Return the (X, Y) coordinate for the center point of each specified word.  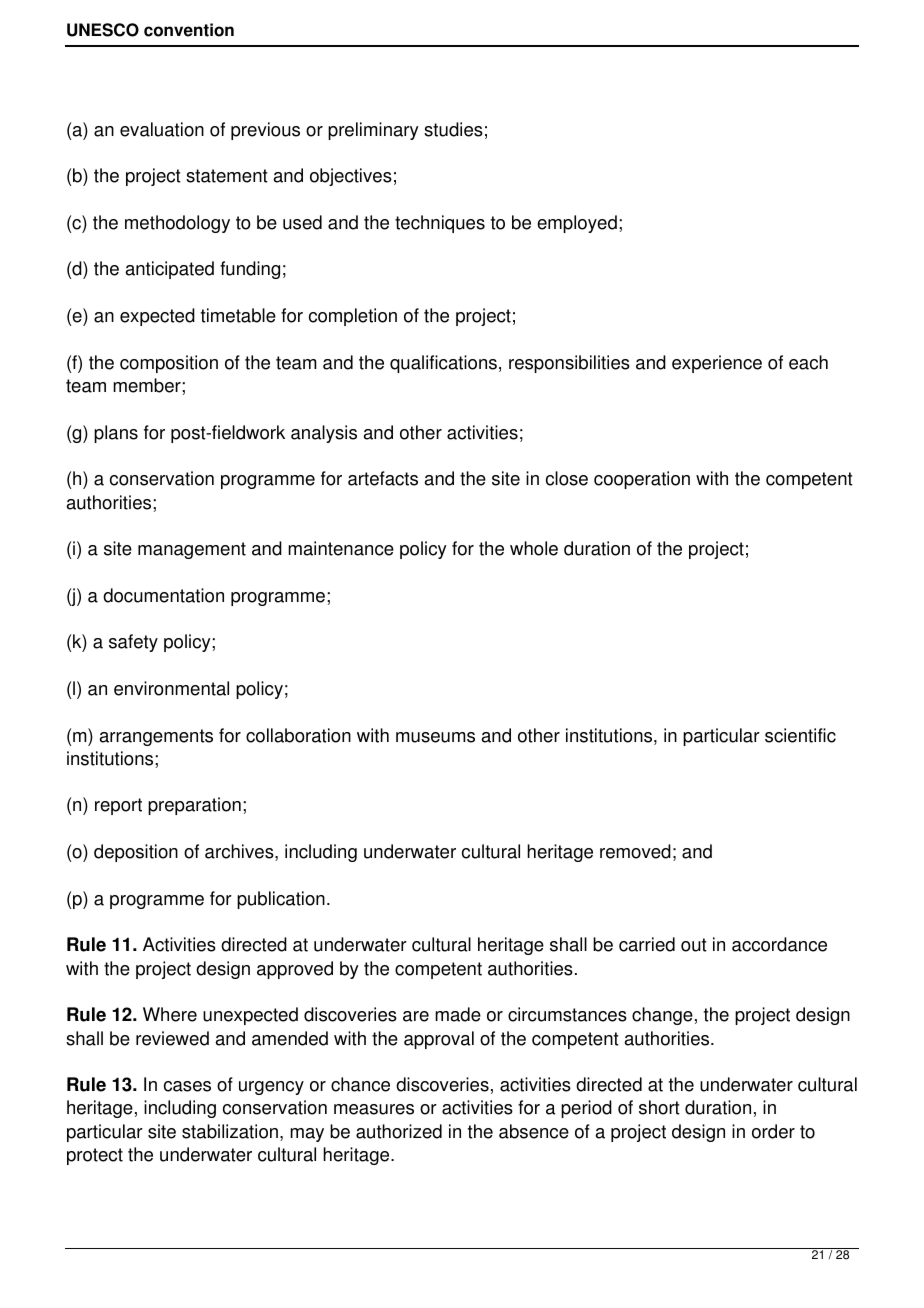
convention (189, 30)
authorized (399, 1131)
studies (453, 129)
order (773, 1131)
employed (577, 224)
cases (187, 1086)
